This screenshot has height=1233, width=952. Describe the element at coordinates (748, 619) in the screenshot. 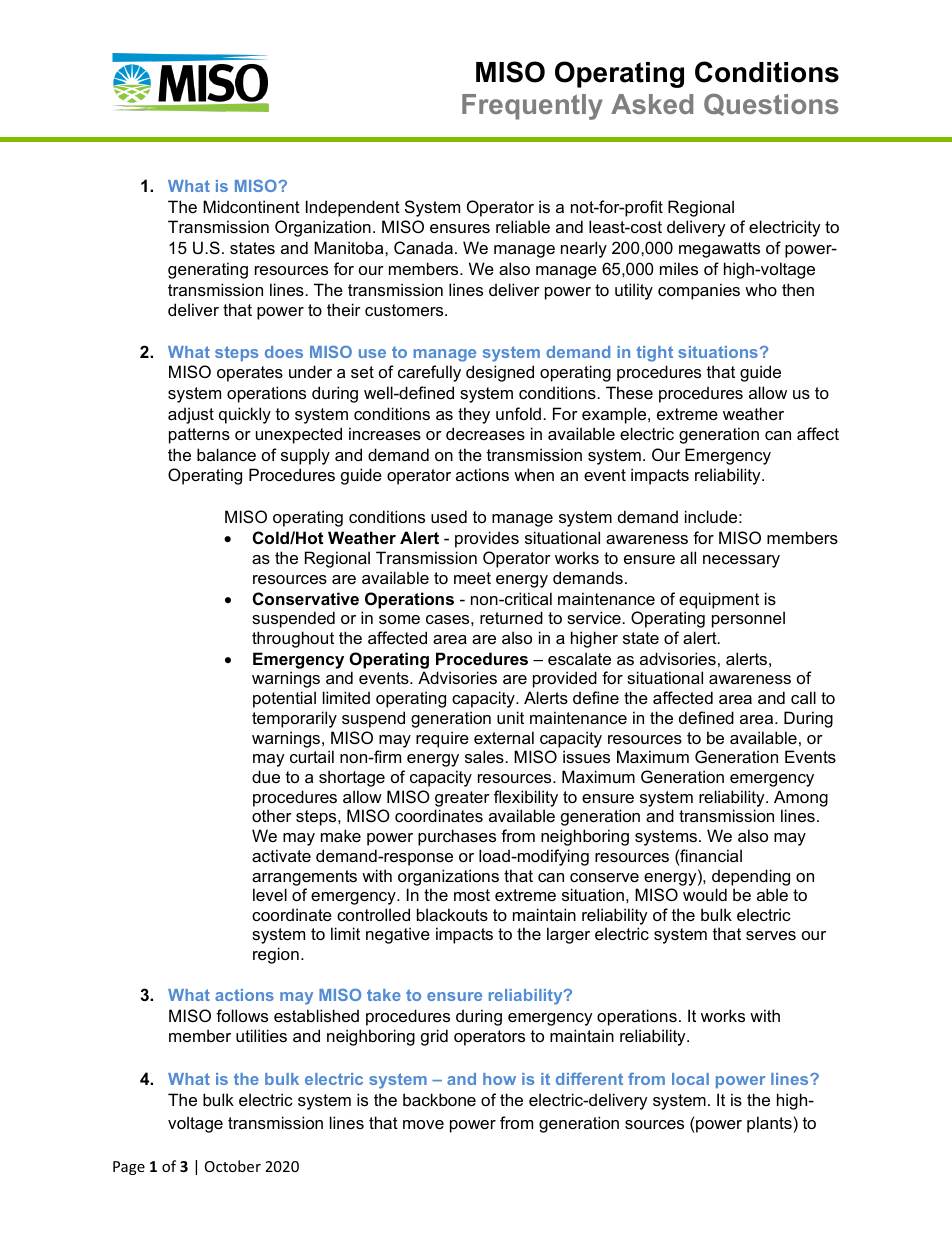

I see `personnel` at that location.
